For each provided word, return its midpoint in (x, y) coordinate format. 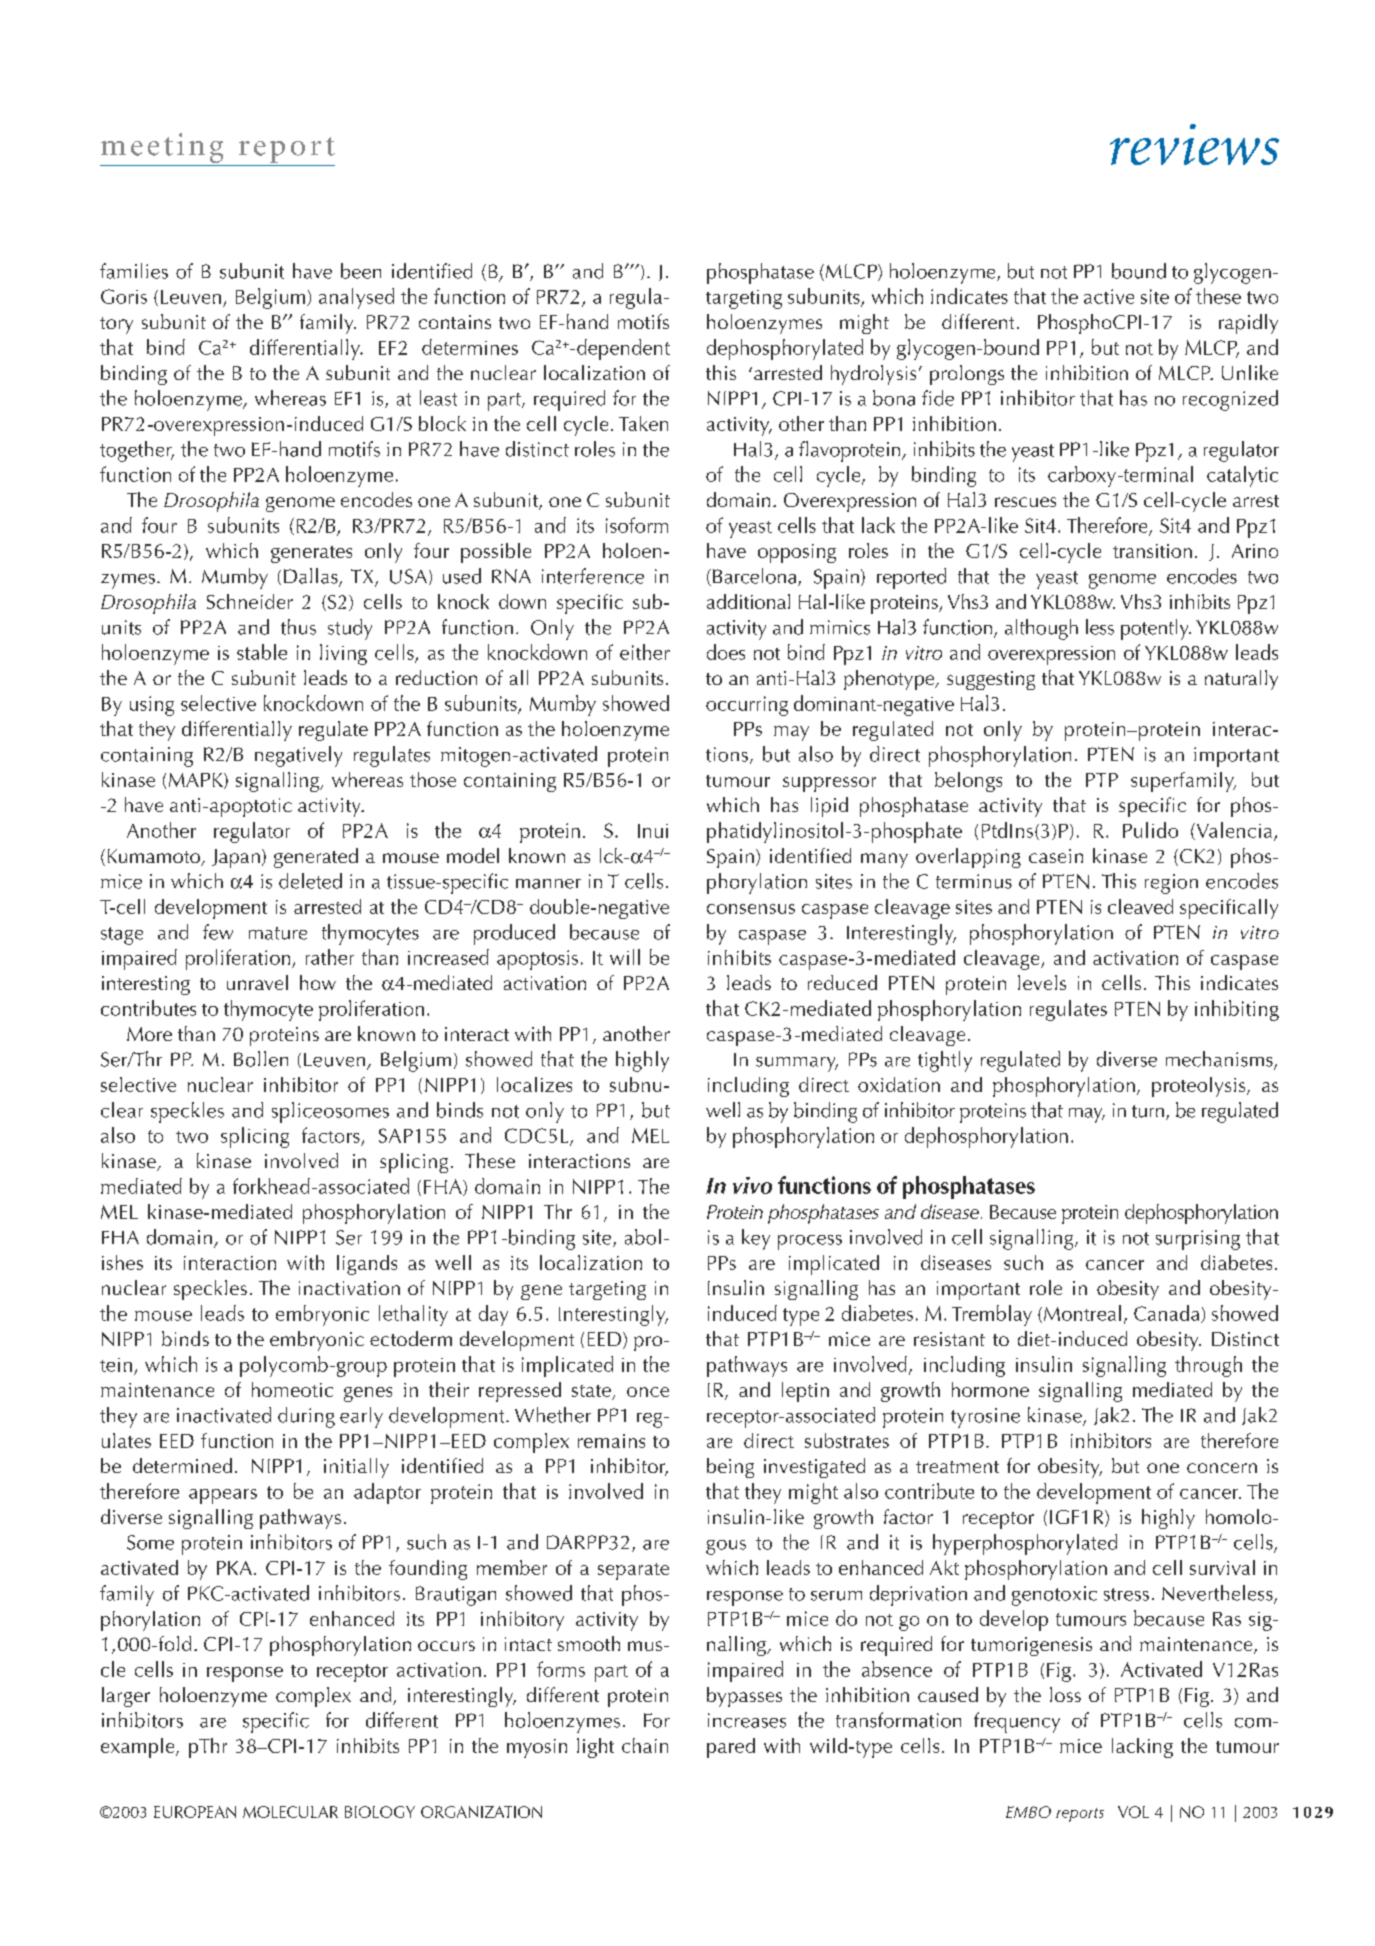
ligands (367, 1265)
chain (645, 1745)
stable (262, 652)
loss (1065, 1694)
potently (1156, 629)
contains (455, 322)
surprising (1198, 1240)
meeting (163, 149)
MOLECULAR (290, 1812)
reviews (1194, 144)
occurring (747, 706)
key (756, 1239)
